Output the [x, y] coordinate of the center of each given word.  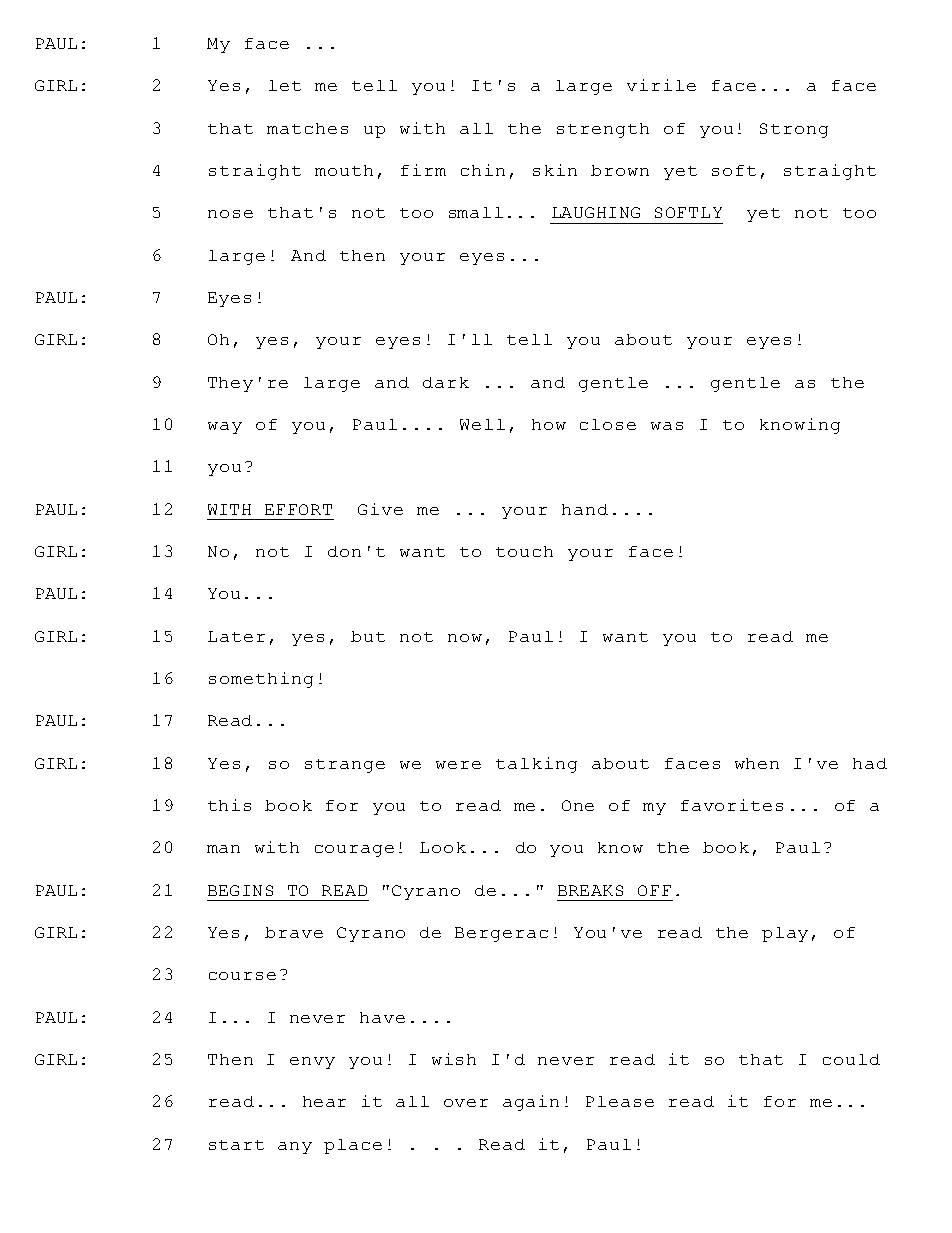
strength [603, 130]
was [667, 426]
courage [354, 851]
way [225, 428]
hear [324, 1101]
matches [307, 128]
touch [524, 551]
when [757, 763]
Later [236, 636]
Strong [794, 130]
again [531, 1103]
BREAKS [590, 890]
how [549, 424]
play [785, 934]
